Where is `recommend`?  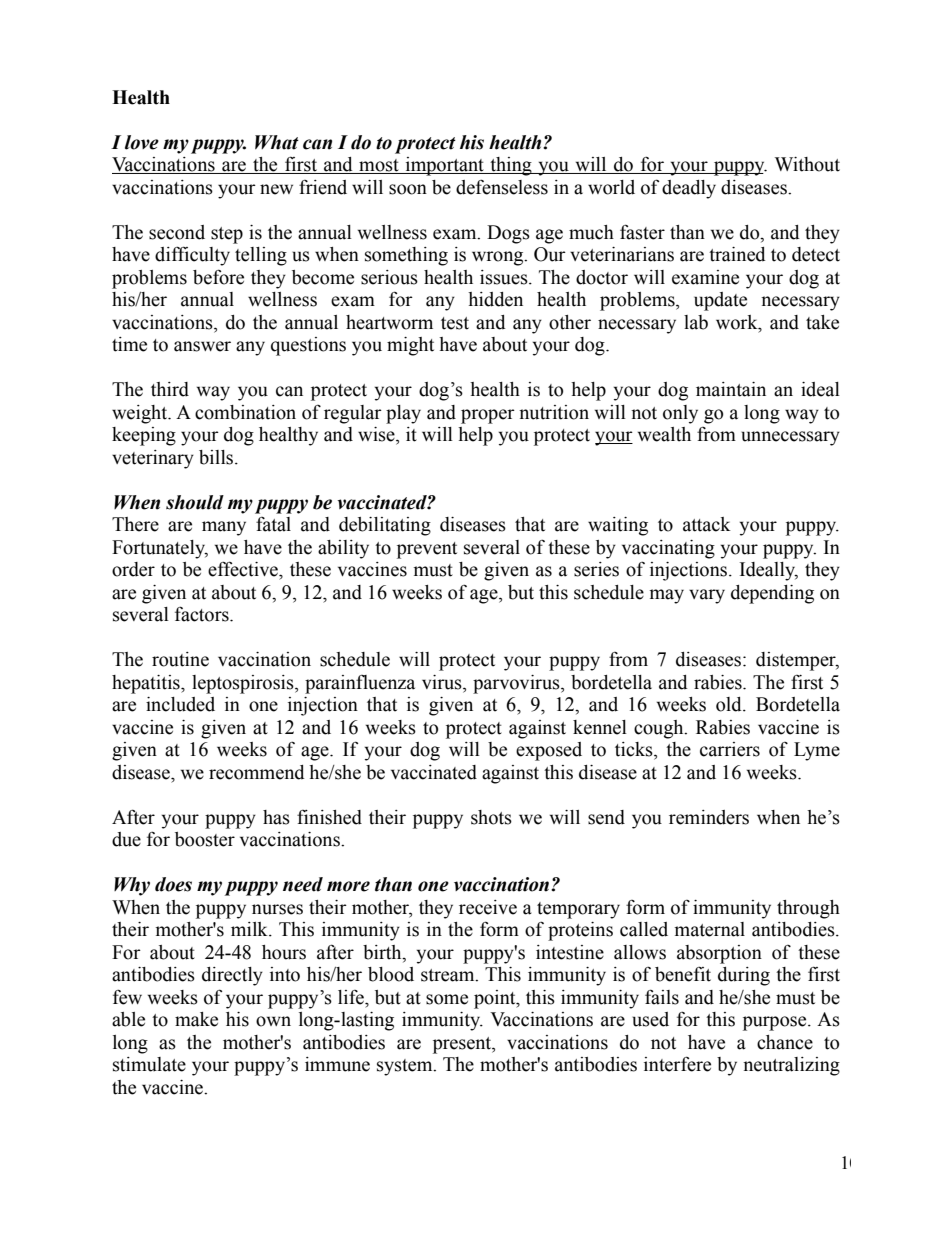 recommend is located at coordinates (257, 772).
